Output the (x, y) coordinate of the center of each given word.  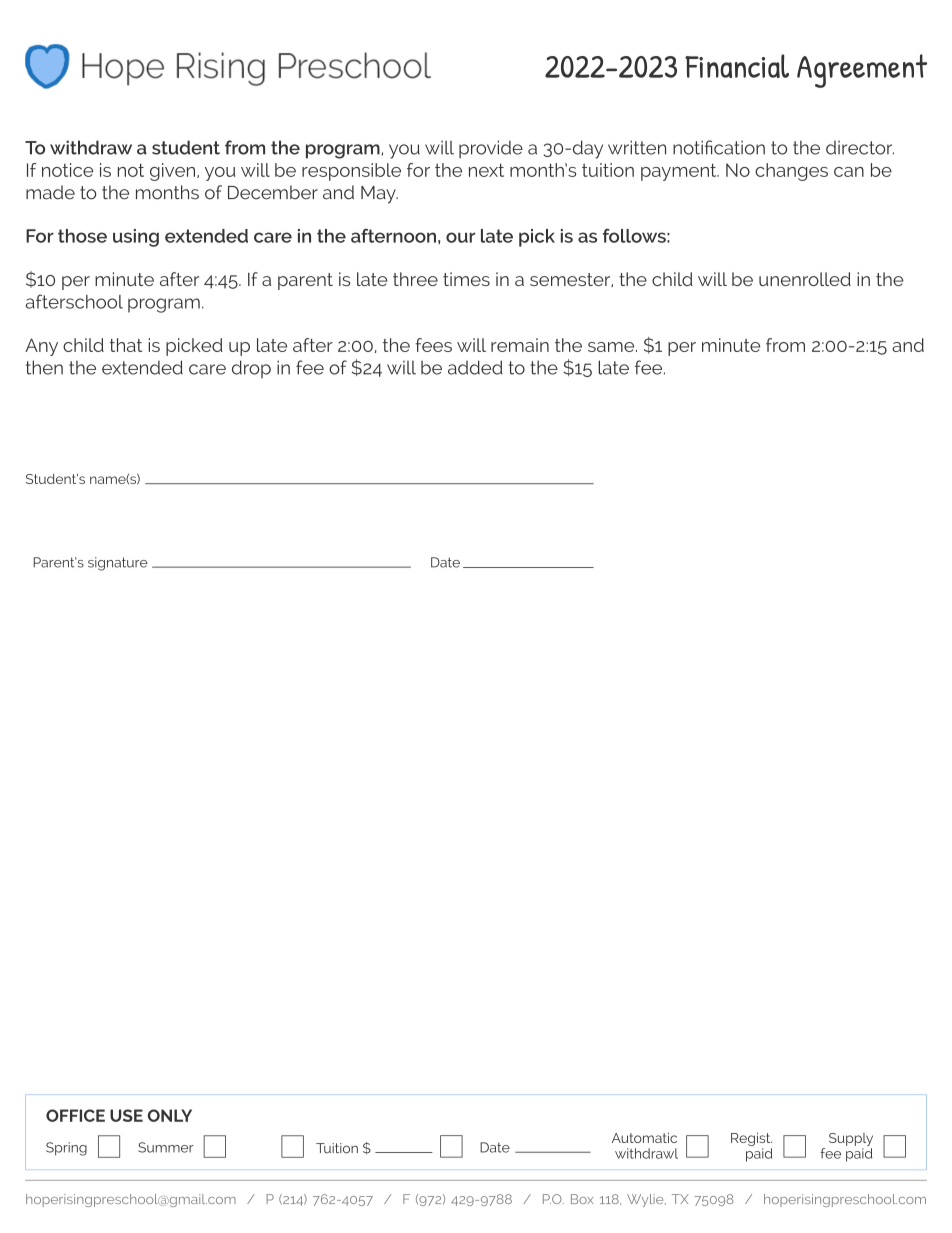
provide (491, 149)
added (475, 367)
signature (118, 564)
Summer (166, 1147)
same (612, 347)
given (174, 172)
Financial (737, 66)
